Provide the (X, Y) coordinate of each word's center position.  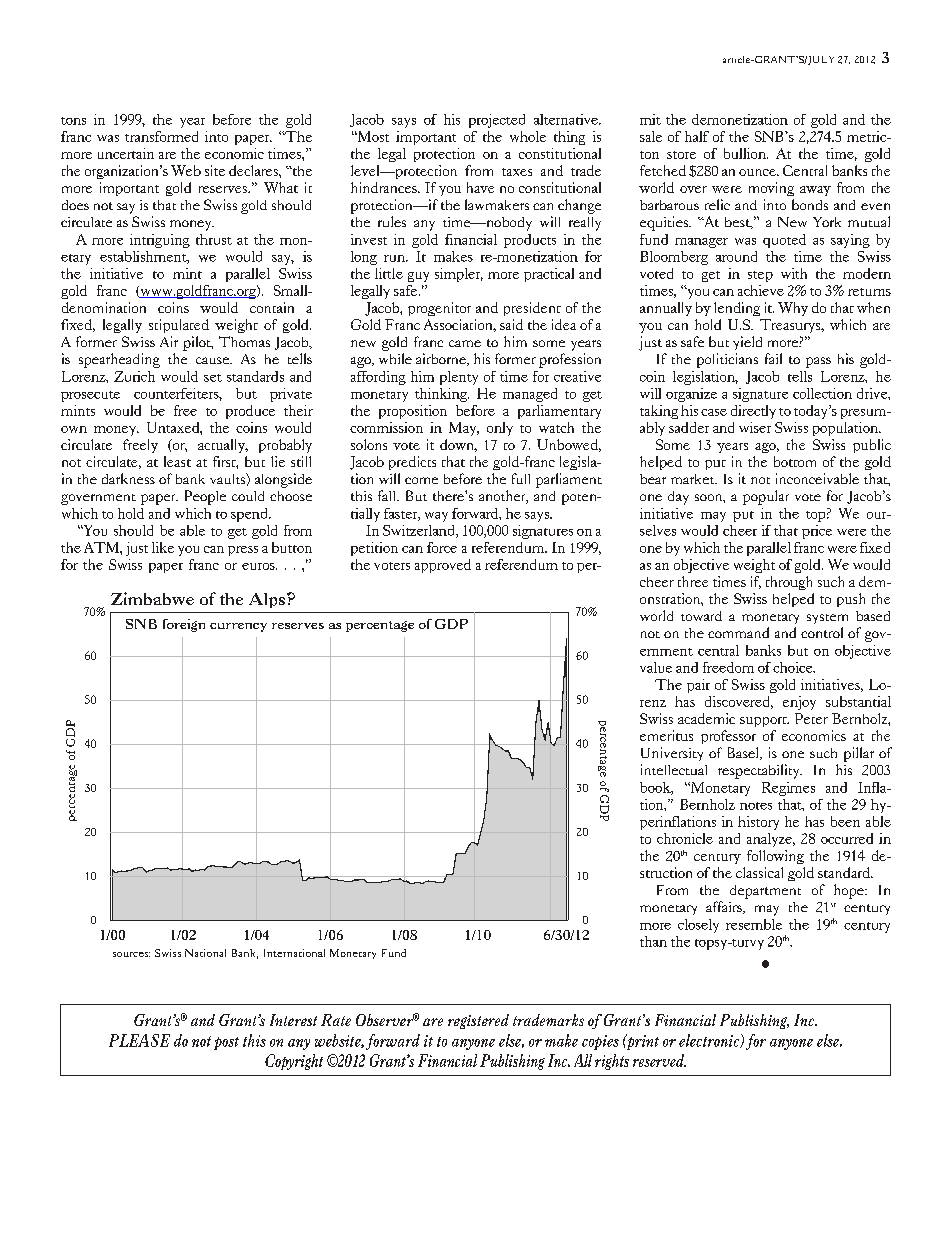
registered (478, 1021)
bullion (746, 153)
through (789, 583)
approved (443, 566)
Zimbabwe (152, 598)
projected (497, 121)
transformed (161, 136)
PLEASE (139, 1040)
